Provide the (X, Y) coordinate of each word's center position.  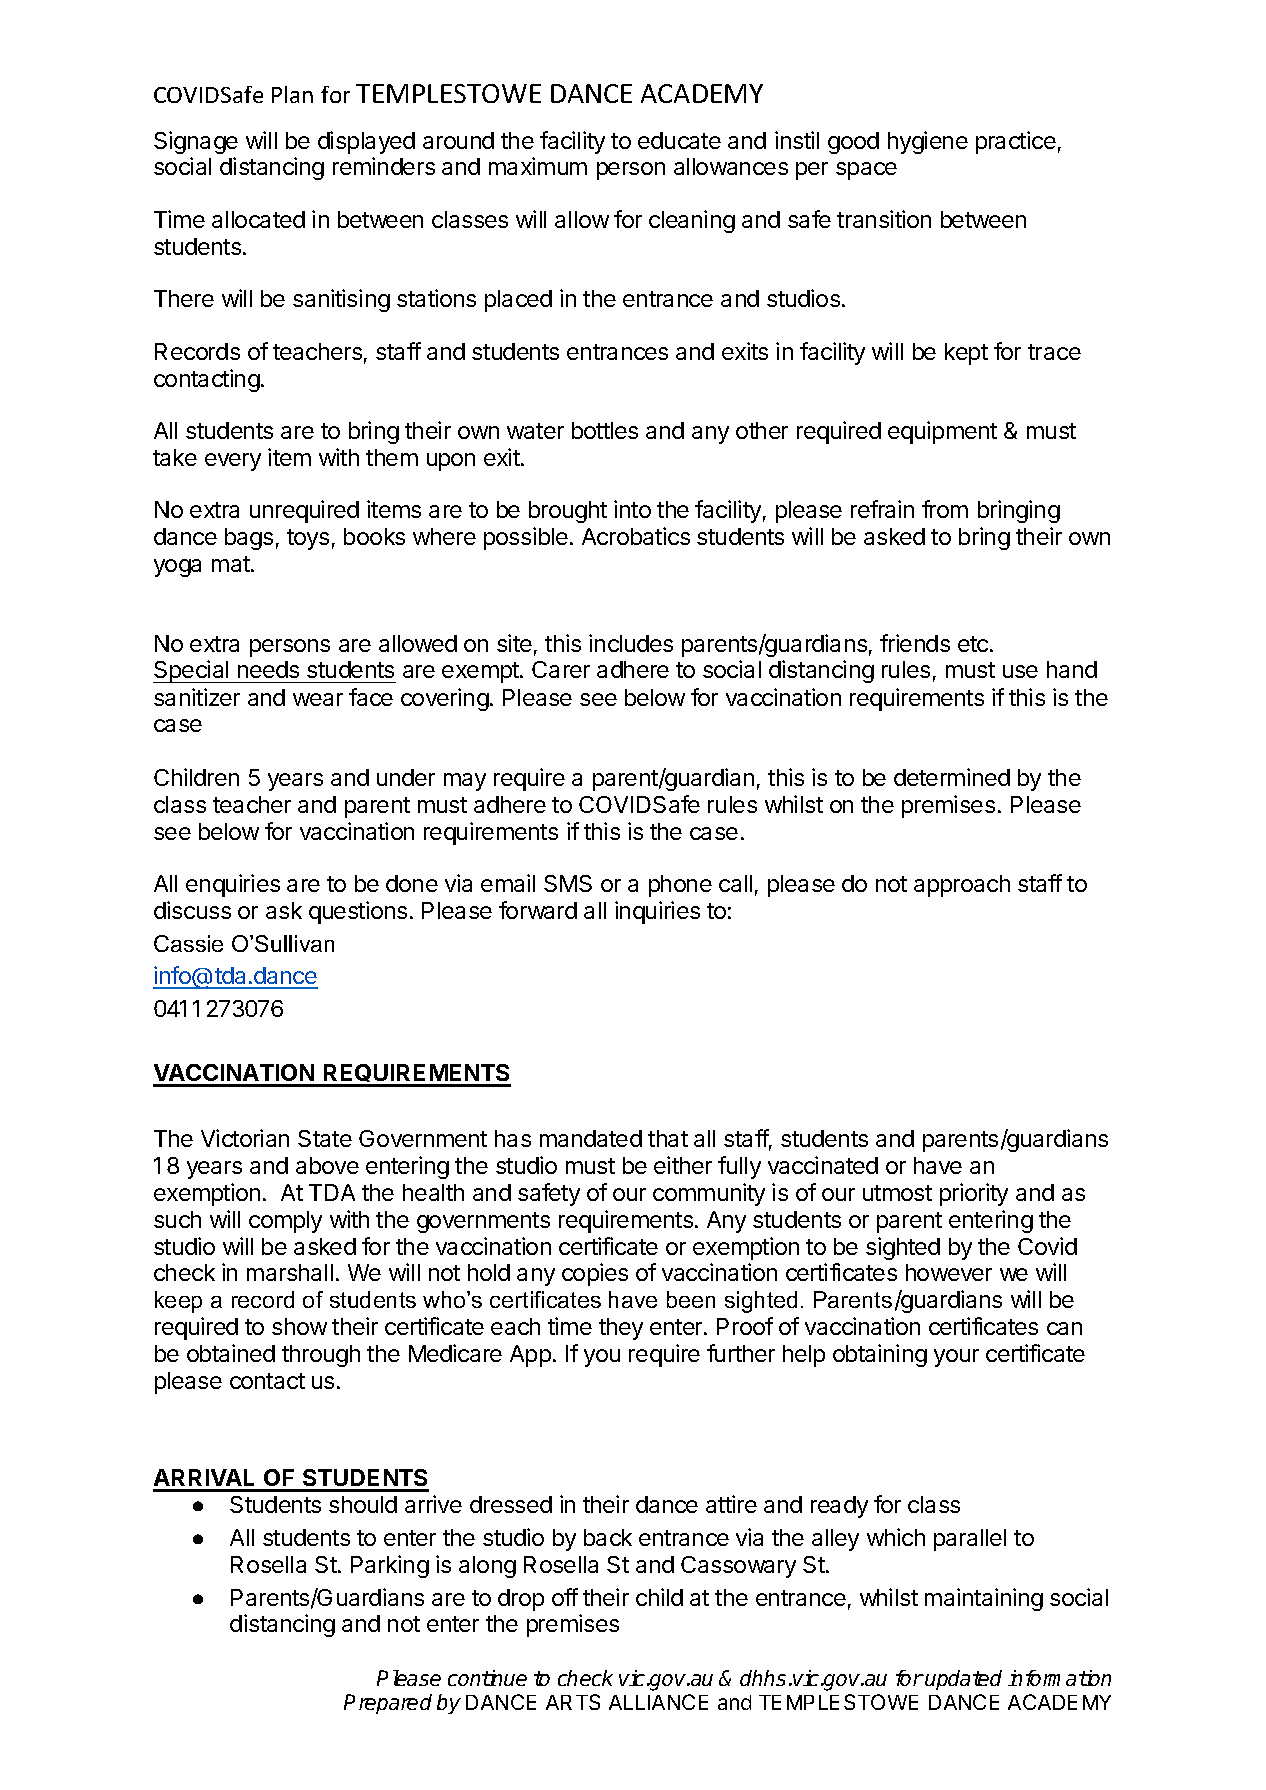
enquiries (233, 885)
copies (595, 1274)
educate (679, 140)
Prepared (388, 1704)
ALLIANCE (658, 1702)
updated (963, 1680)
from (945, 509)
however (949, 1272)
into (632, 509)
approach (962, 886)
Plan (292, 94)
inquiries (657, 912)
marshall (290, 1272)
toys (308, 539)
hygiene (928, 142)
